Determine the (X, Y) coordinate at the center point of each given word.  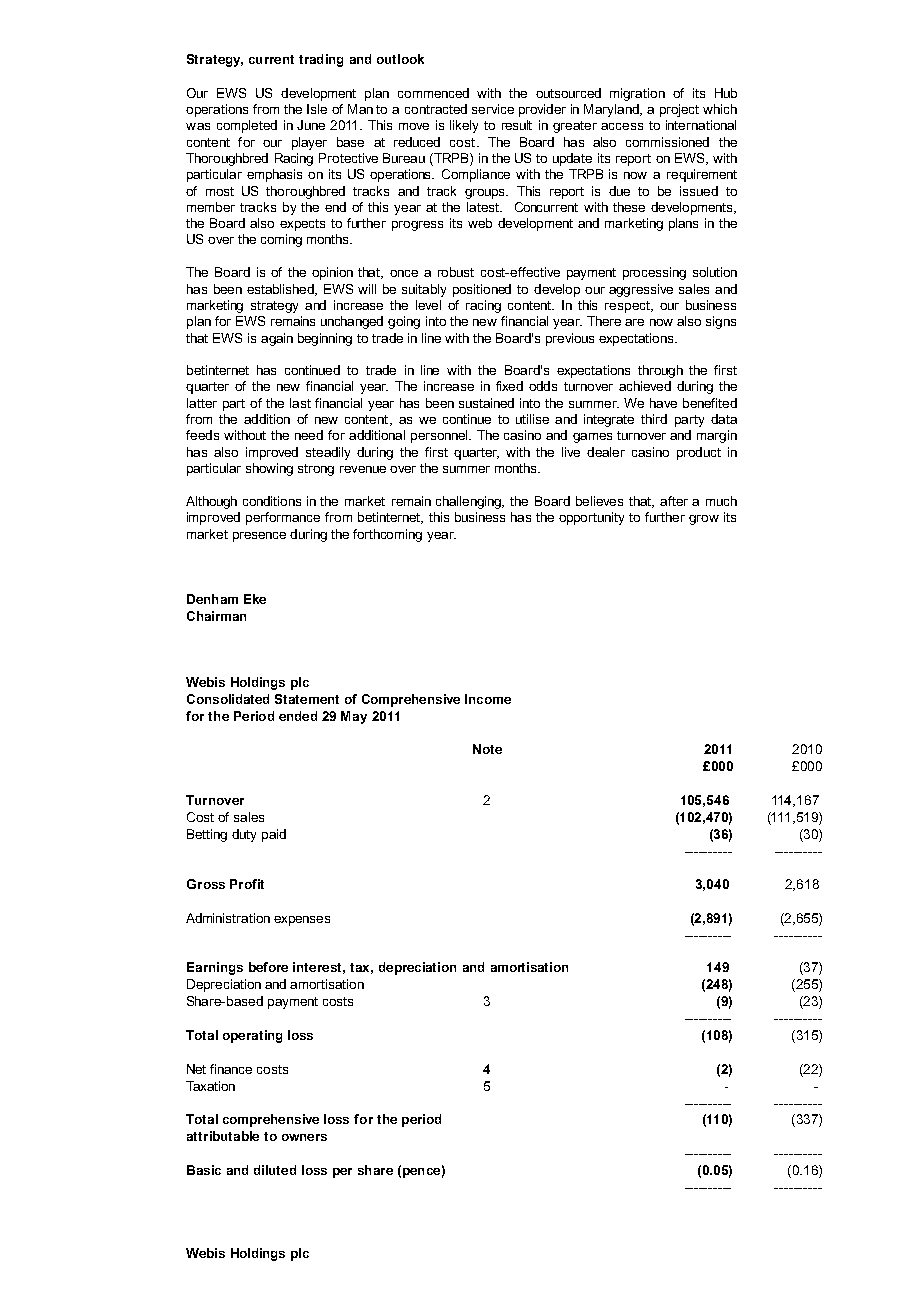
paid (274, 835)
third (654, 419)
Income (488, 699)
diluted (275, 1170)
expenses (302, 921)
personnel (440, 436)
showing (269, 469)
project (679, 110)
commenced (433, 93)
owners (304, 1137)
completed (247, 126)
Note (487, 749)
